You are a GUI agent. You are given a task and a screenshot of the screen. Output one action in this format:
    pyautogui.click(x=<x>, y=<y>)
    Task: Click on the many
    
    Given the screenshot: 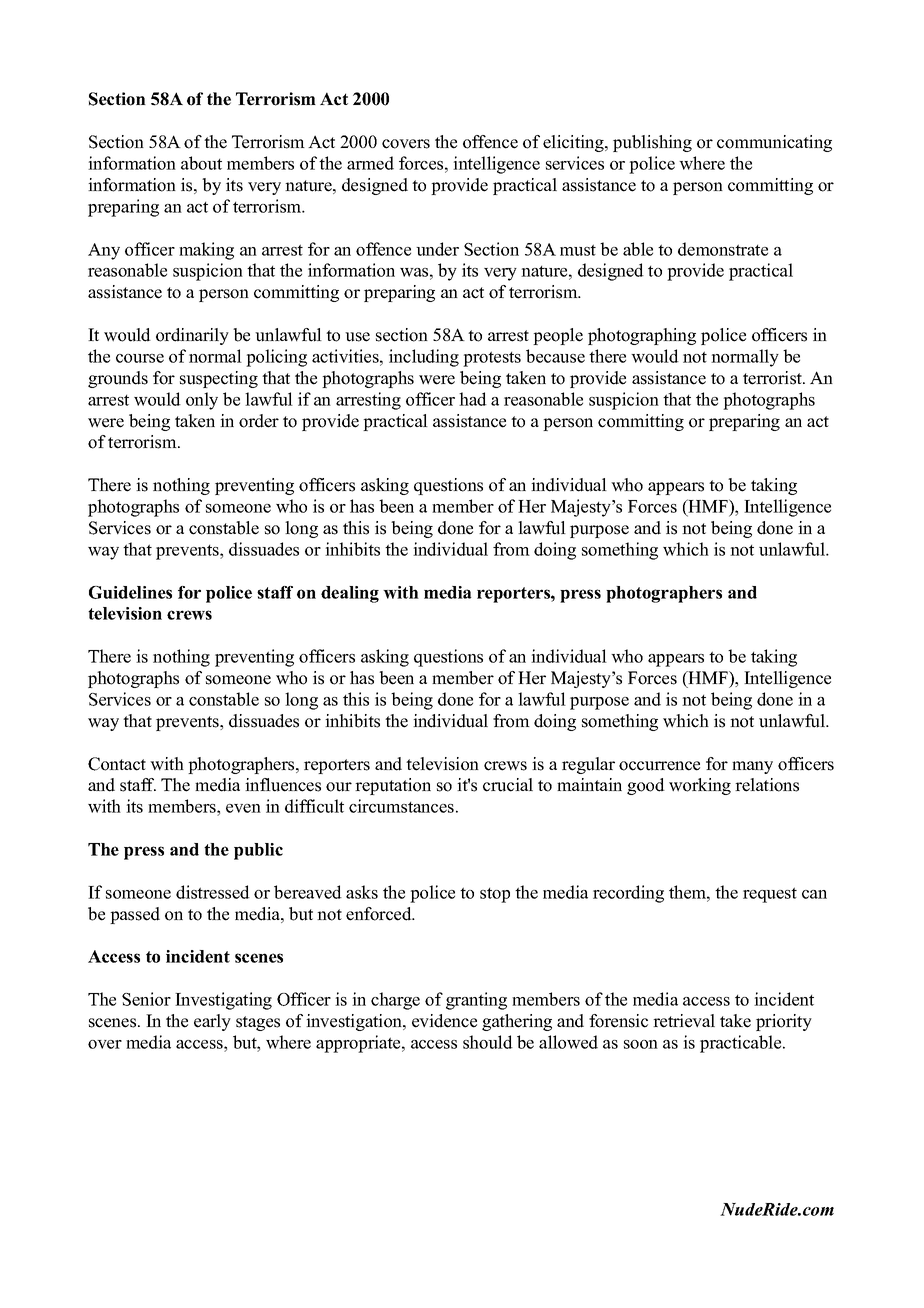 What is the action you would take?
    pyautogui.click(x=752, y=767)
